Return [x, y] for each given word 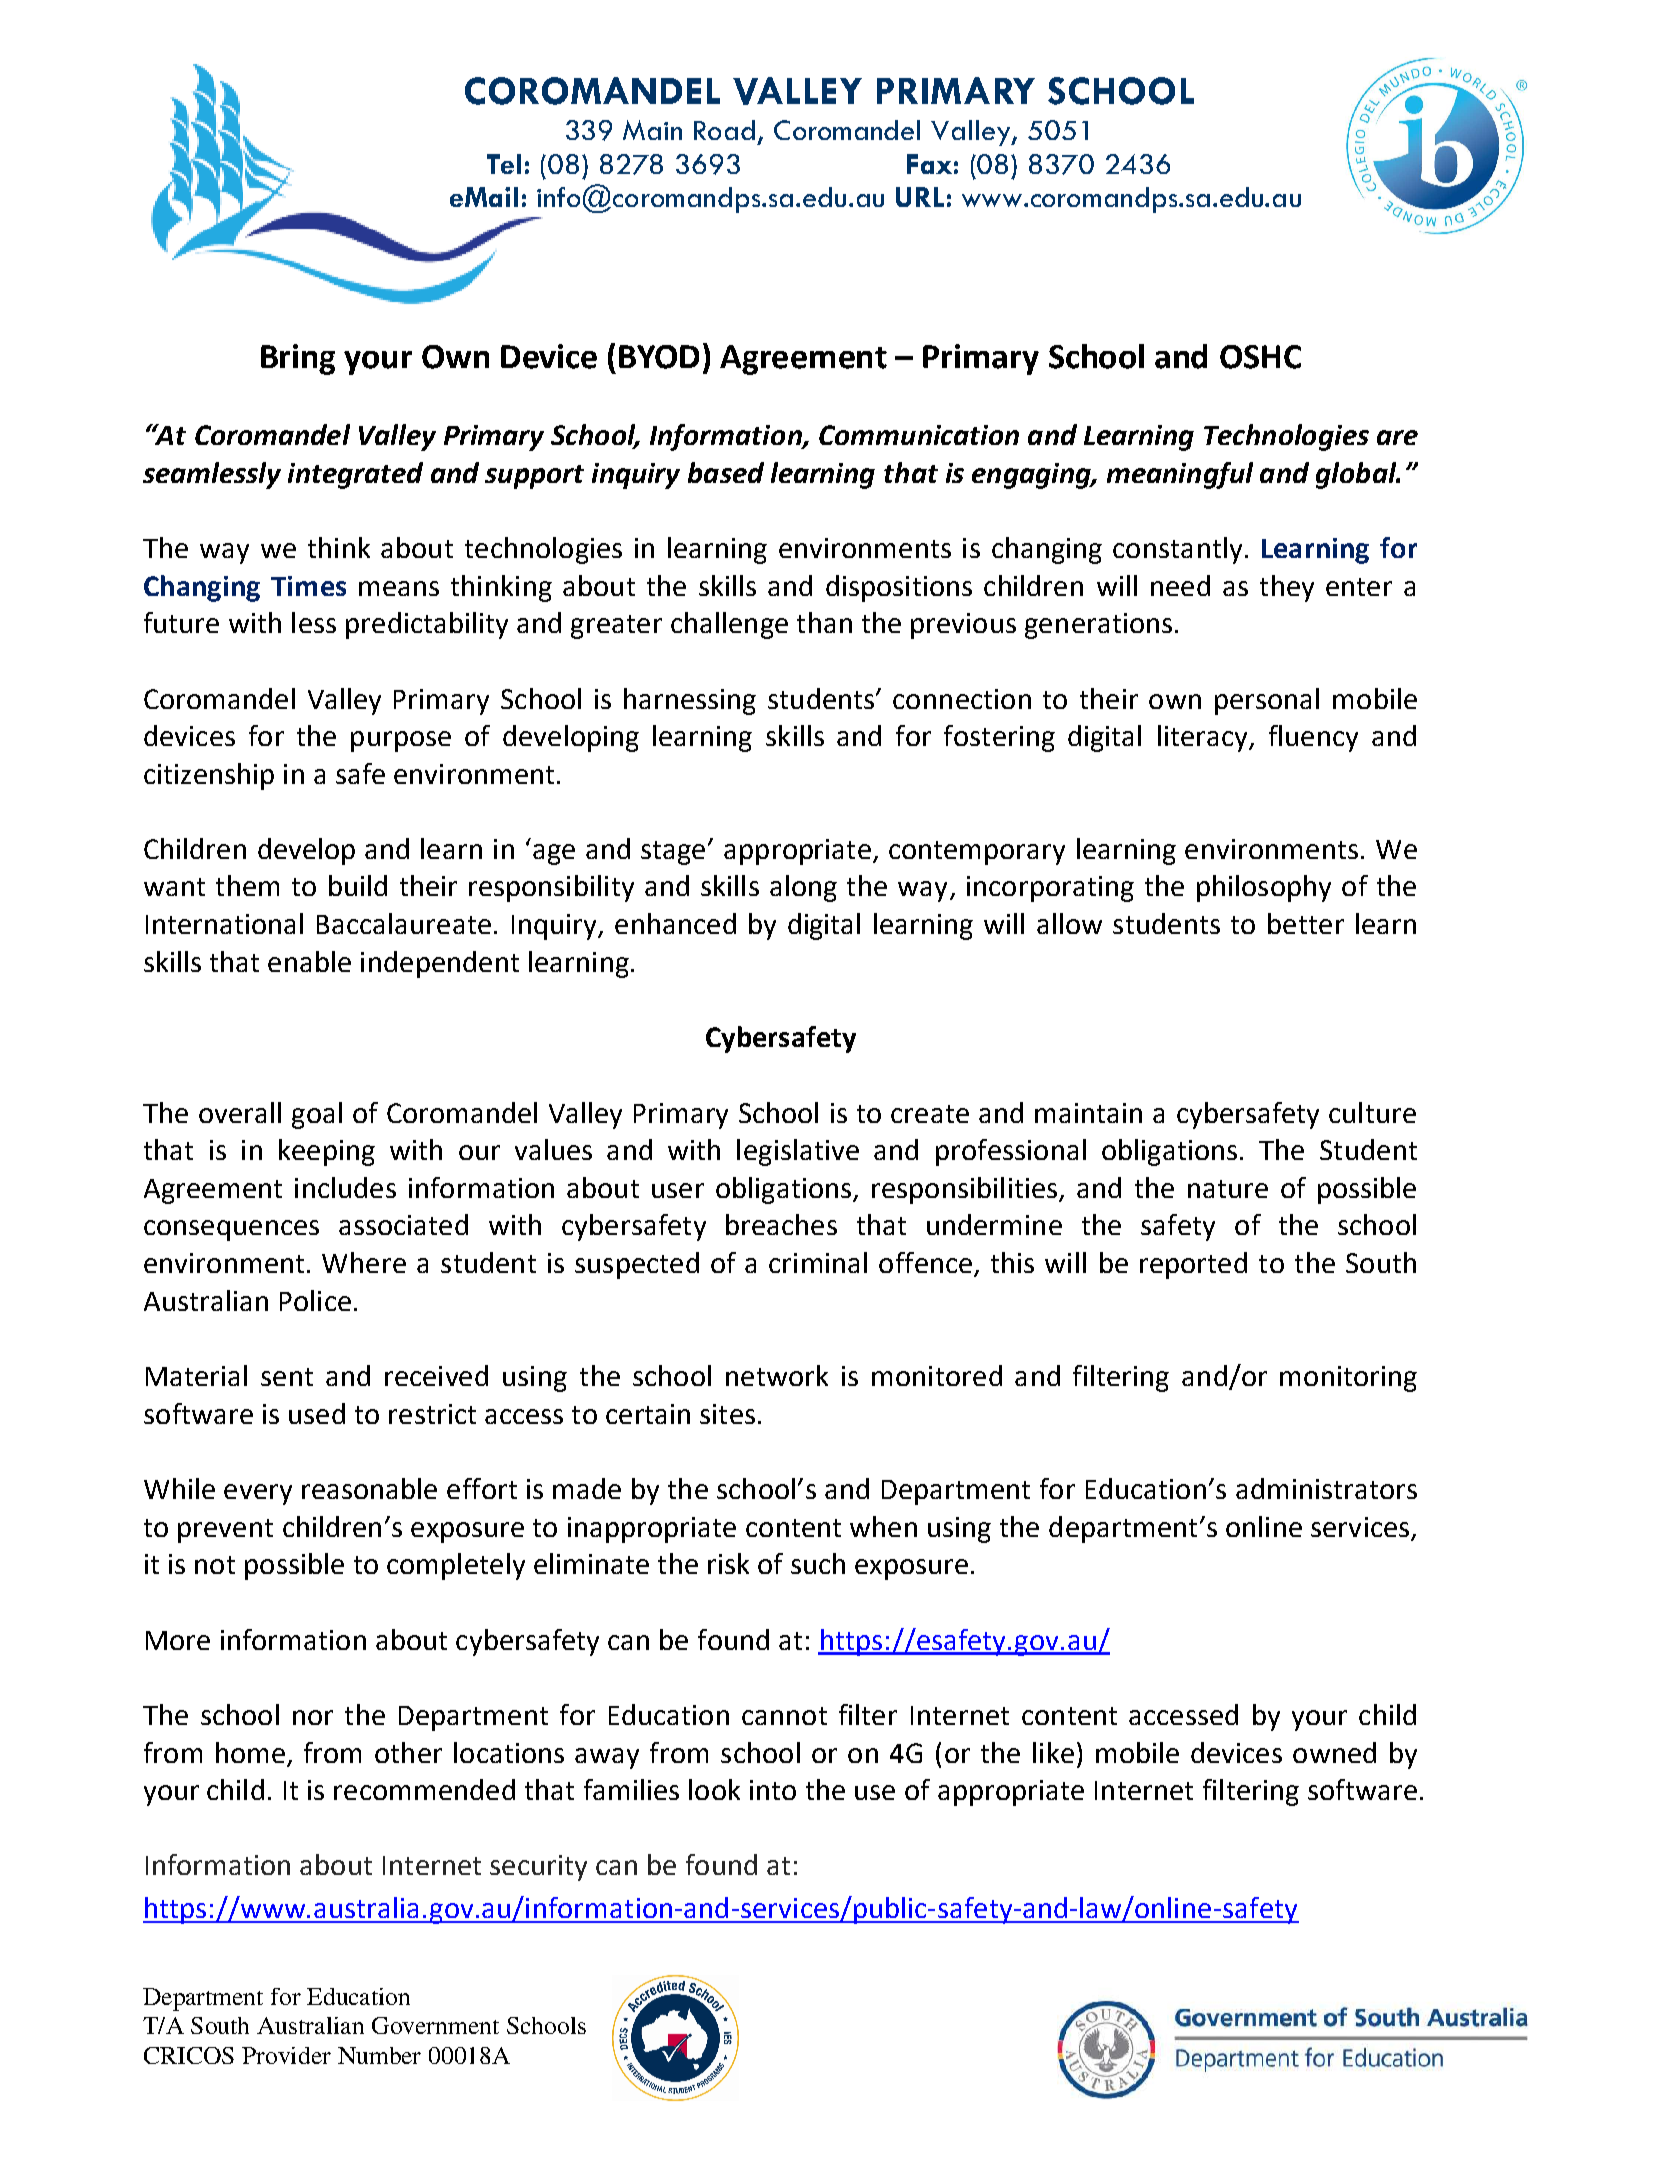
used [317, 1413]
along [803, 888]
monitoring [1348, 1379]
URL [920, 197]
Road [724, 130]
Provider [286, 2055]
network [777, 1375]
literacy [1204, 738]
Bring [298, 359]
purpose [401, 741]
